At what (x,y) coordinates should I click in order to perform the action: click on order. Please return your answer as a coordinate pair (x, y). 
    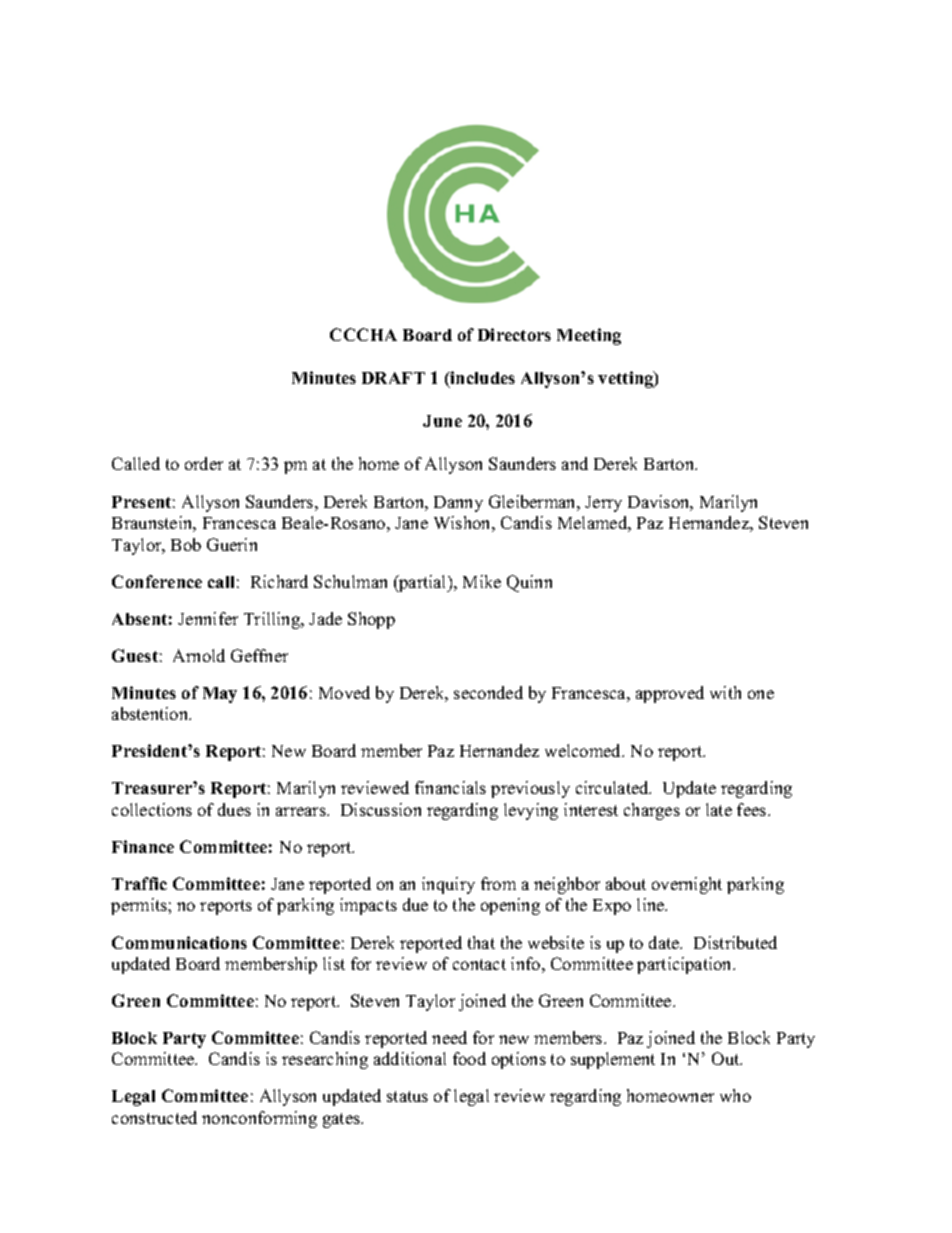
    Looking at the image, I should click on (204, 463).
